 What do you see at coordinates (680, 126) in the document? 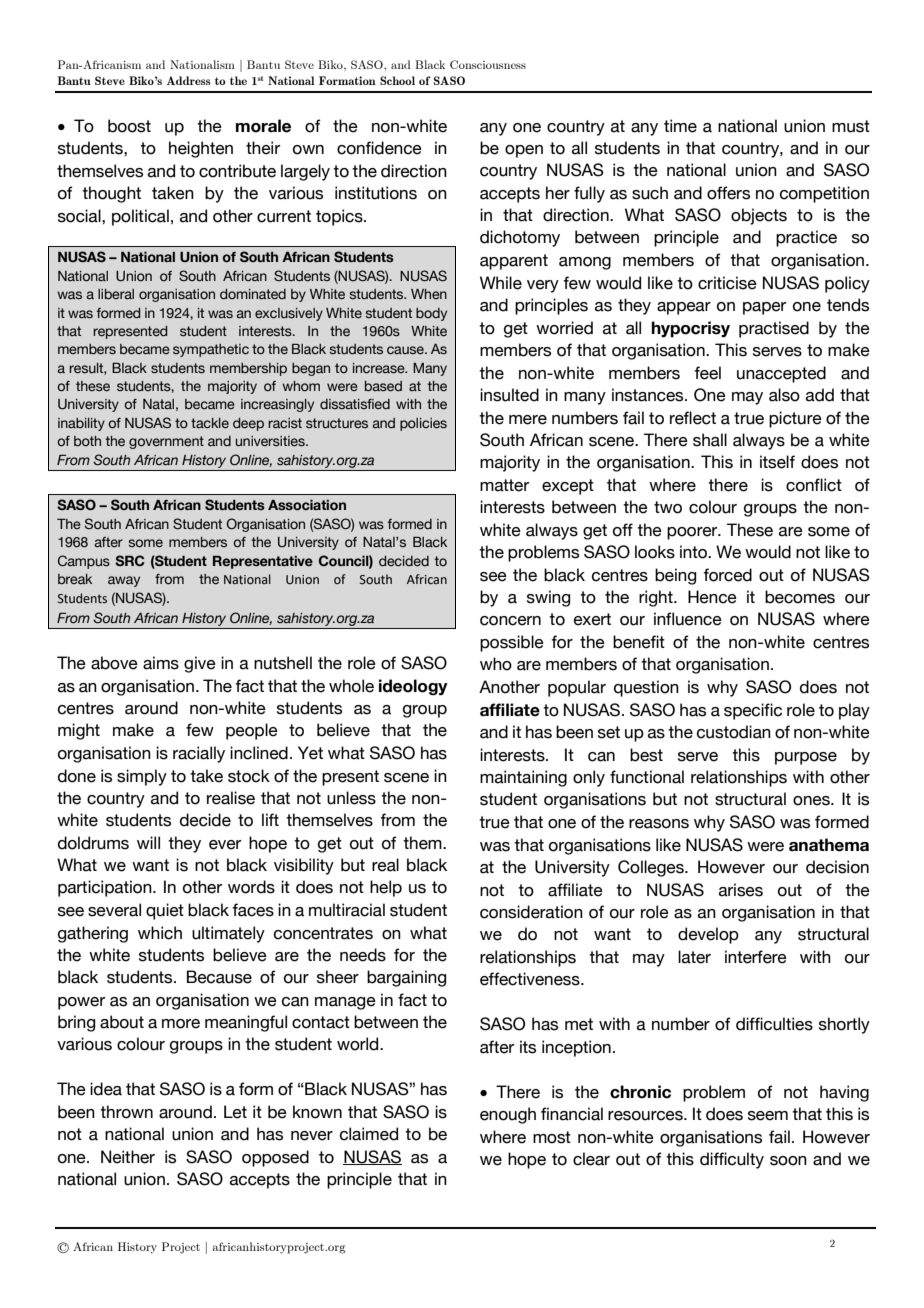
I see `time` at bounding box center [680, 126].
